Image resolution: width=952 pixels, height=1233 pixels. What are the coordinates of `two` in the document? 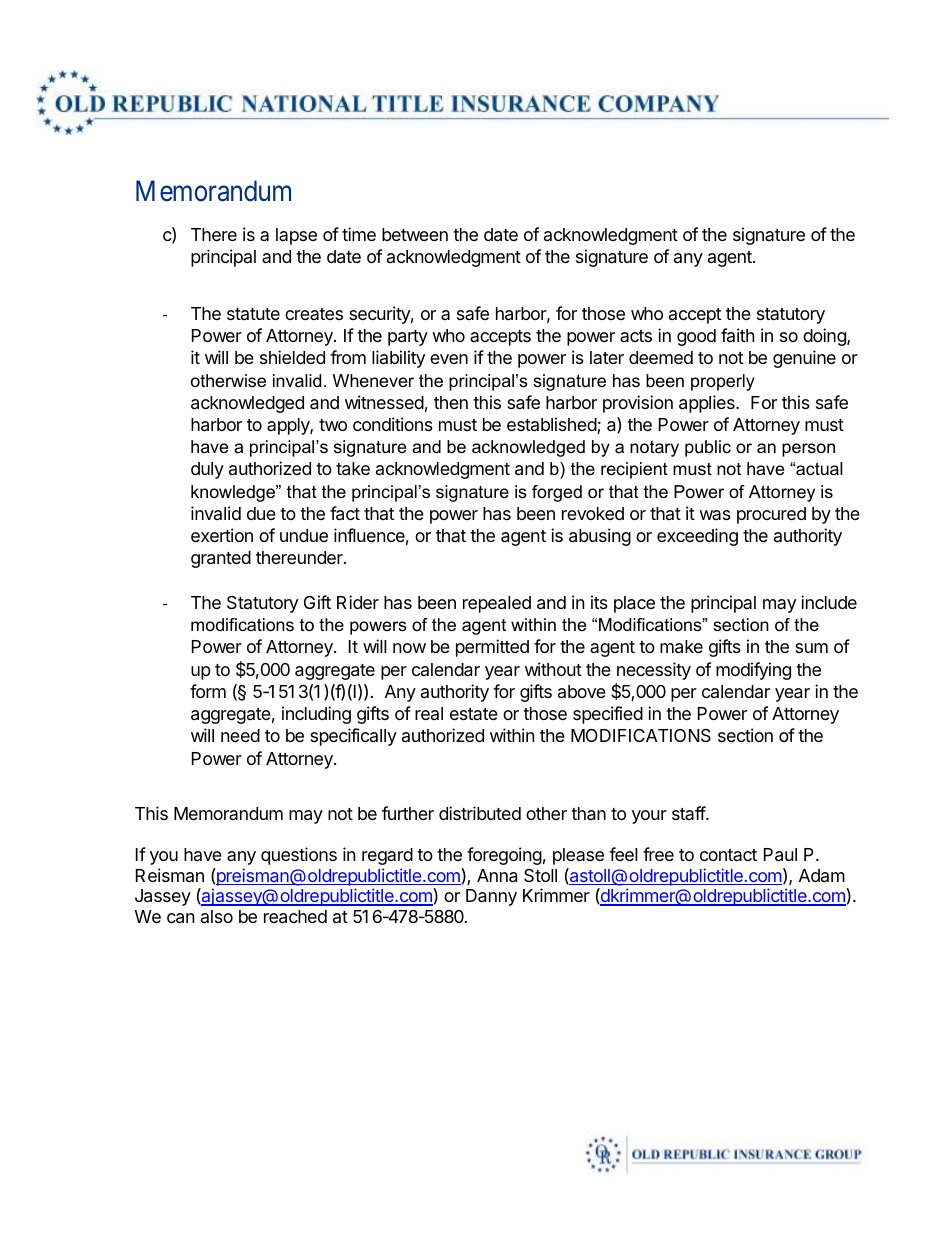 It's located at (333, 425).
